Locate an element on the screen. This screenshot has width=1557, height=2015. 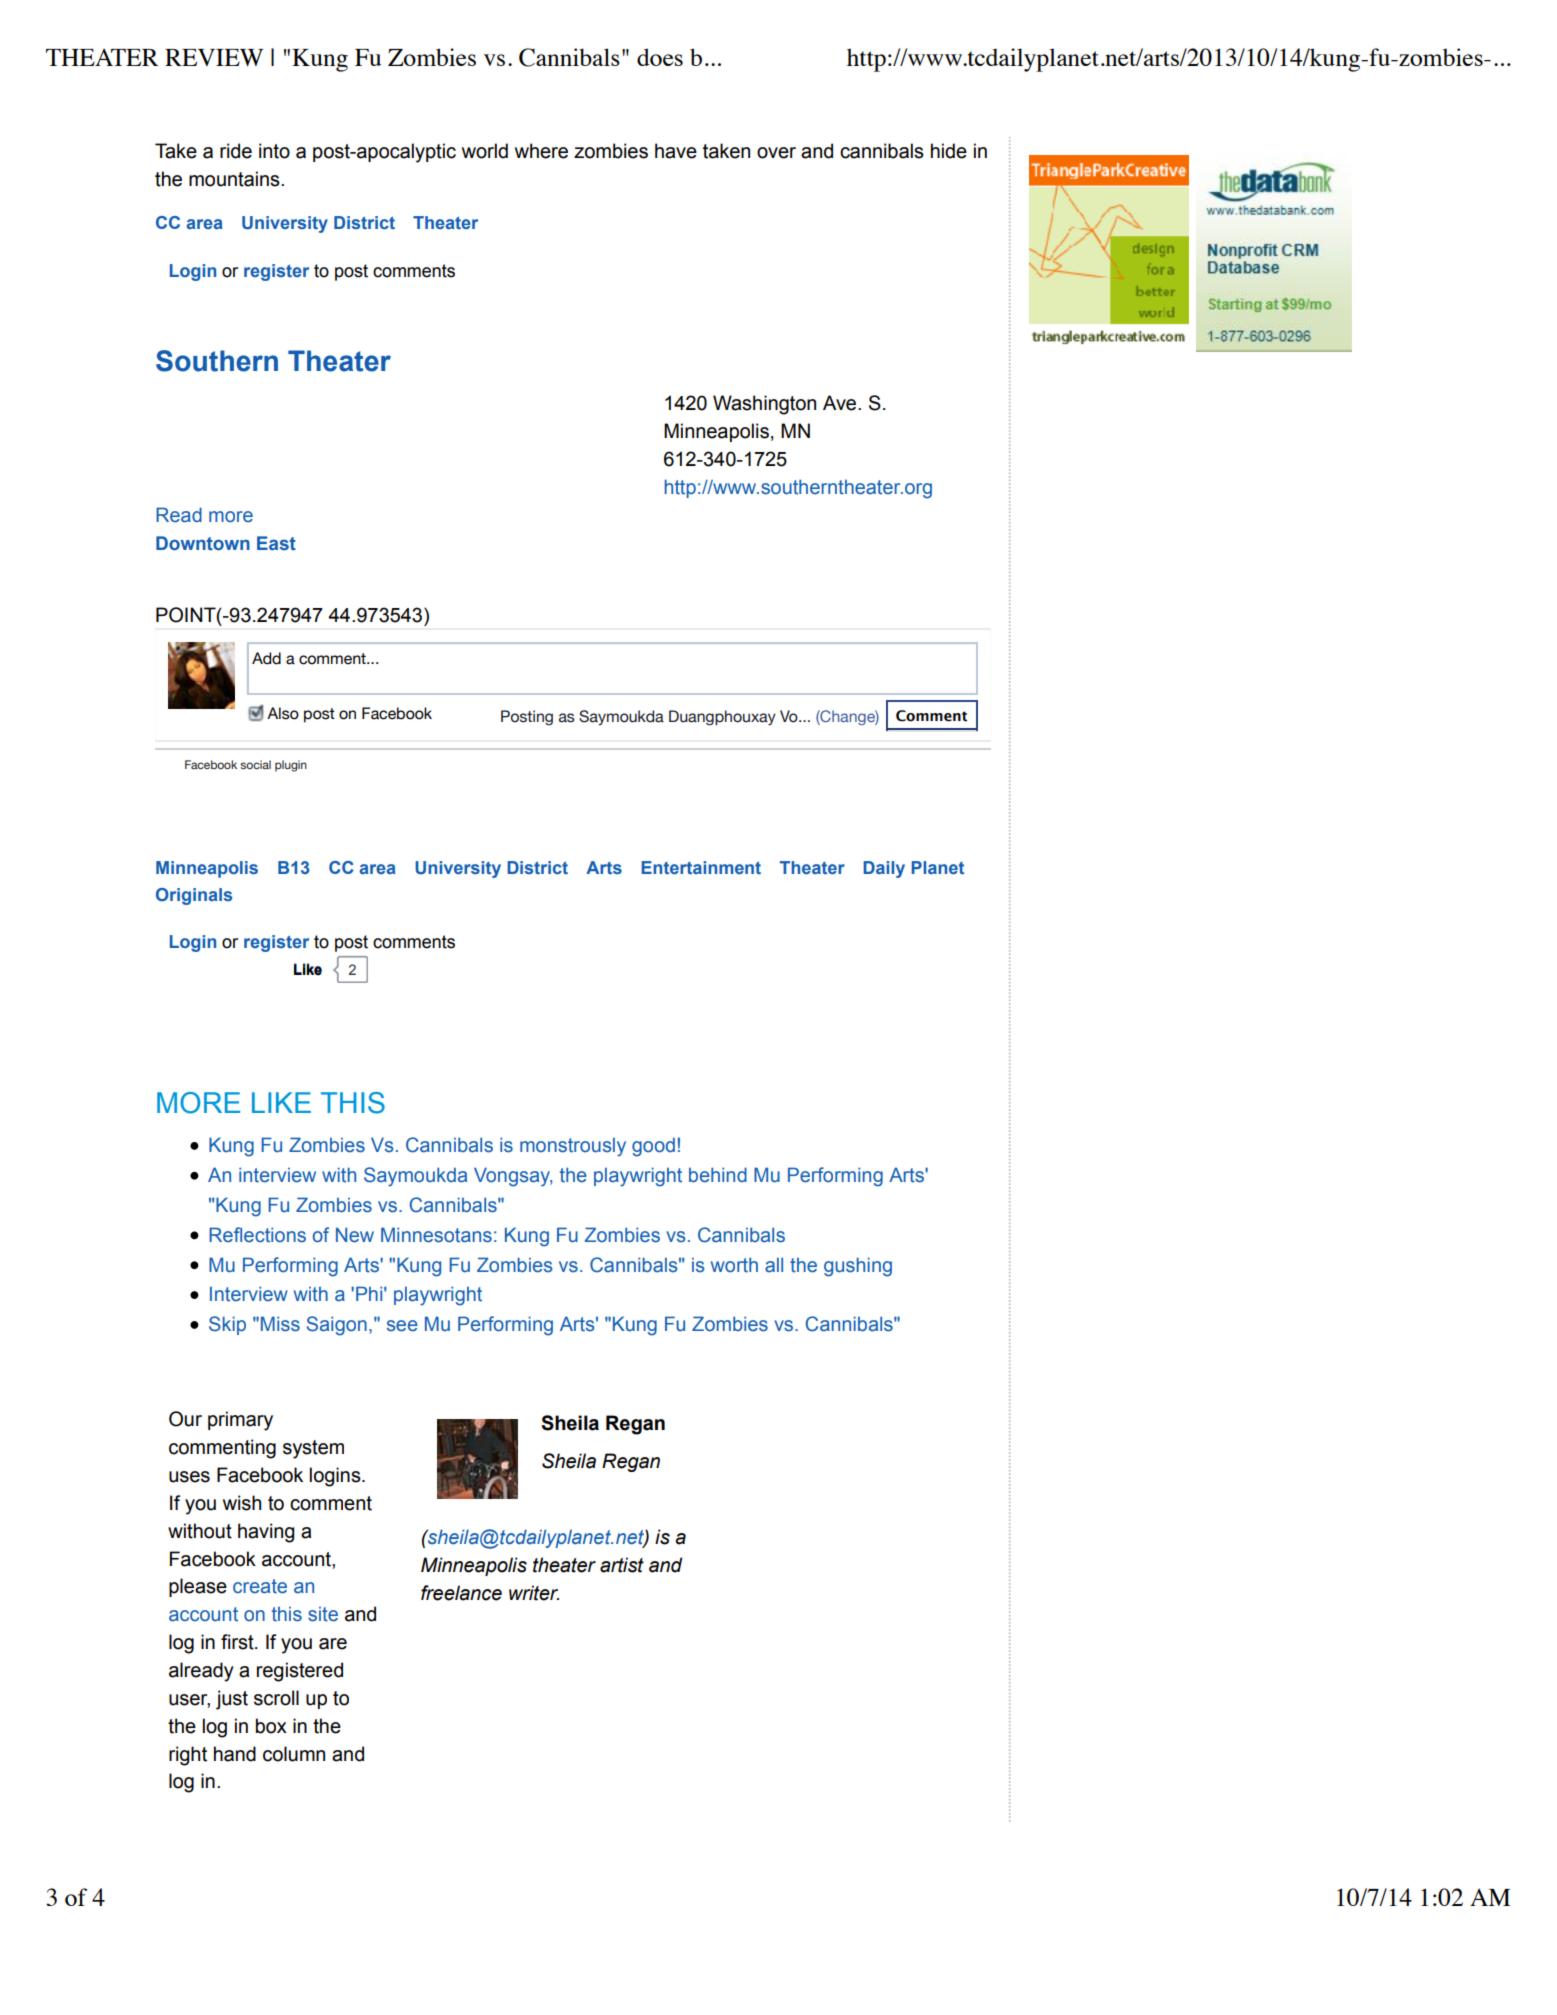
monstrously is located at coordinates (573, 1147).
